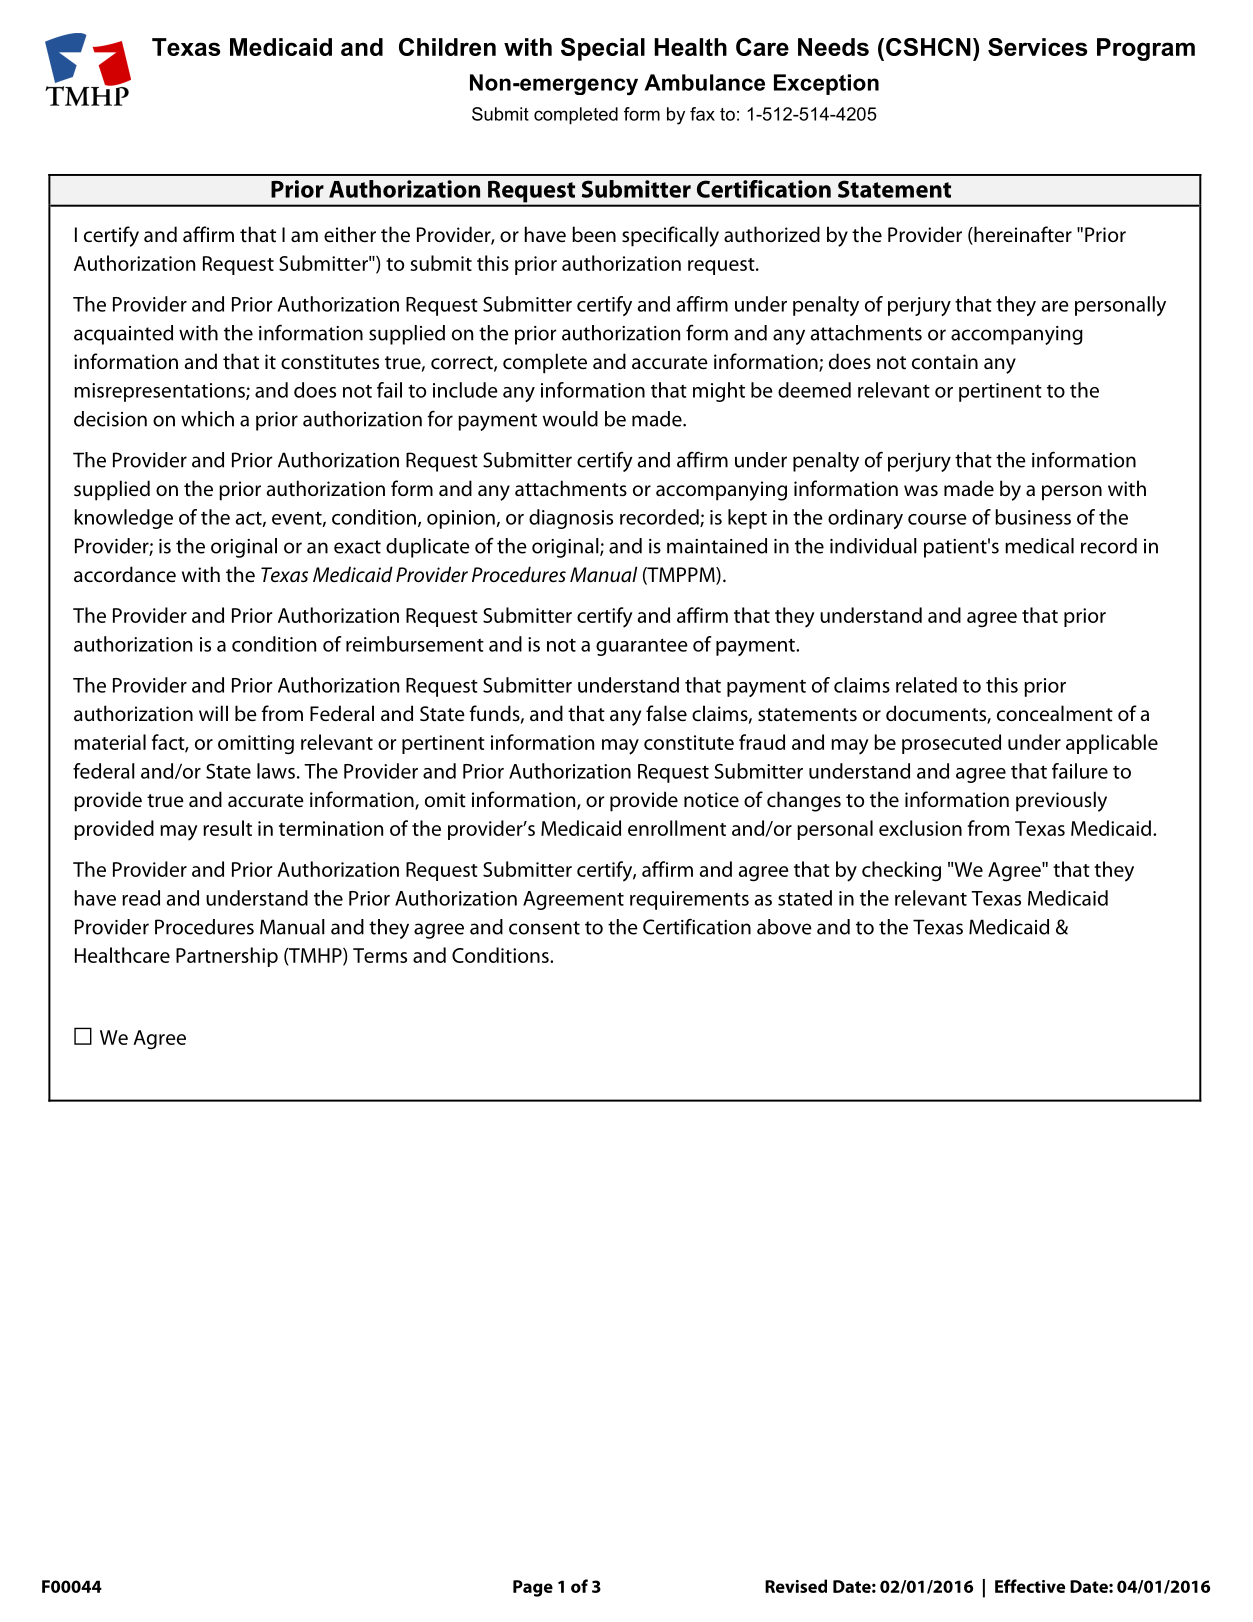  I want to click on Children, so click(447, 47).
